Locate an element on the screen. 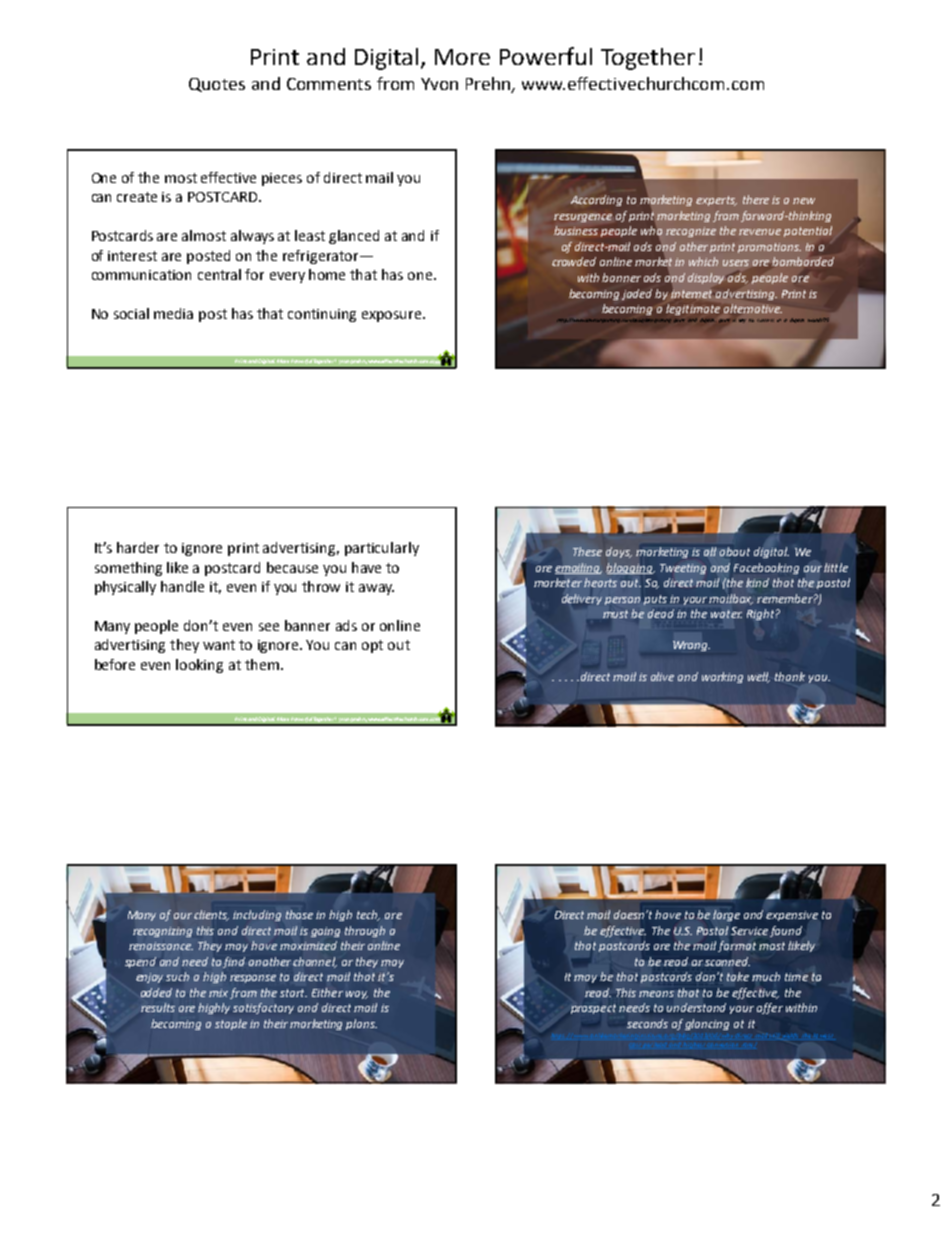 The image size is (952, 1233). handle is located at coordinates (182, 586).
